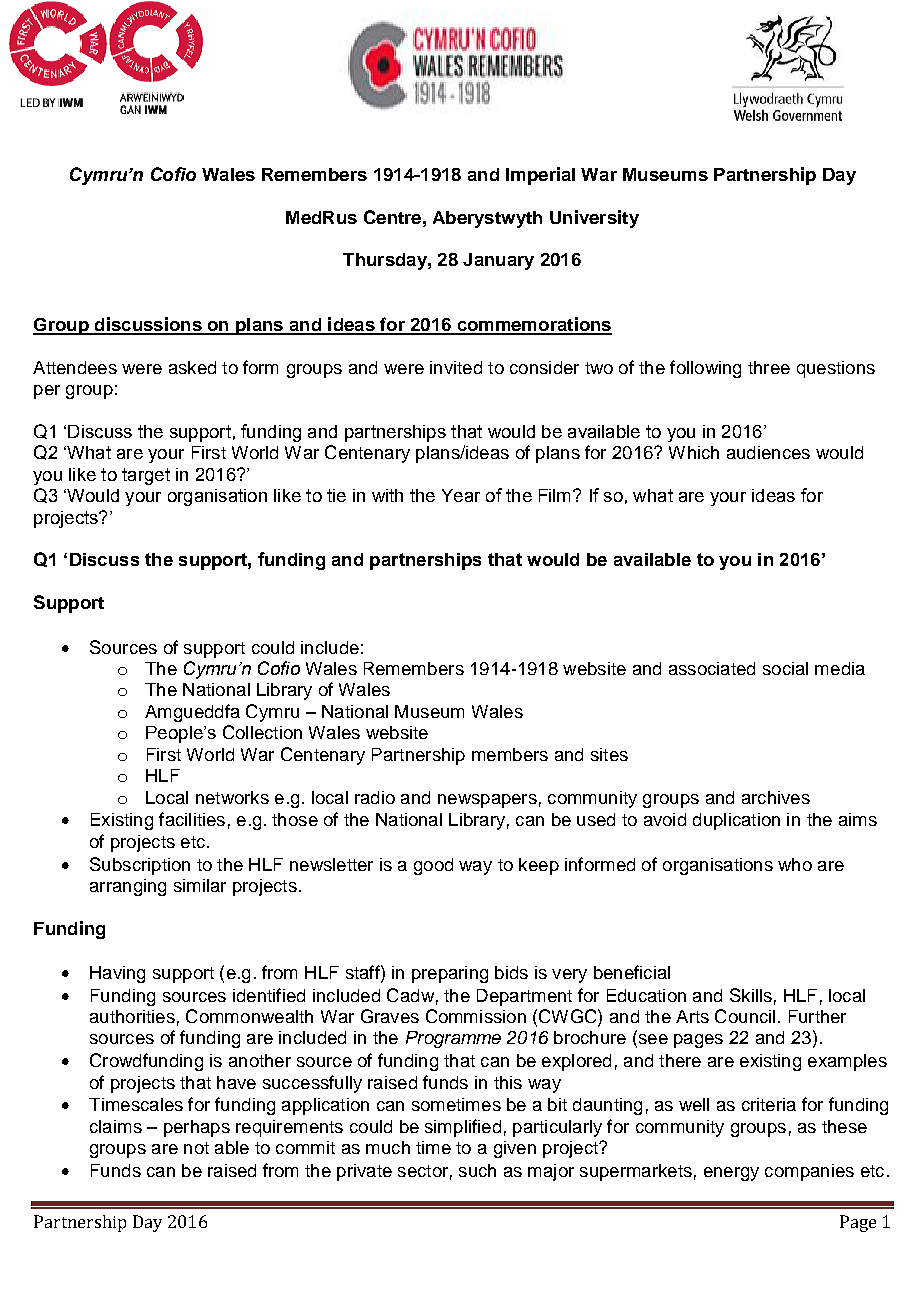 The height and width of the screenshot is (1308, 924). Describe the element at coordinates (768, 452) in the screenshot. I see `audiences` at that location.
